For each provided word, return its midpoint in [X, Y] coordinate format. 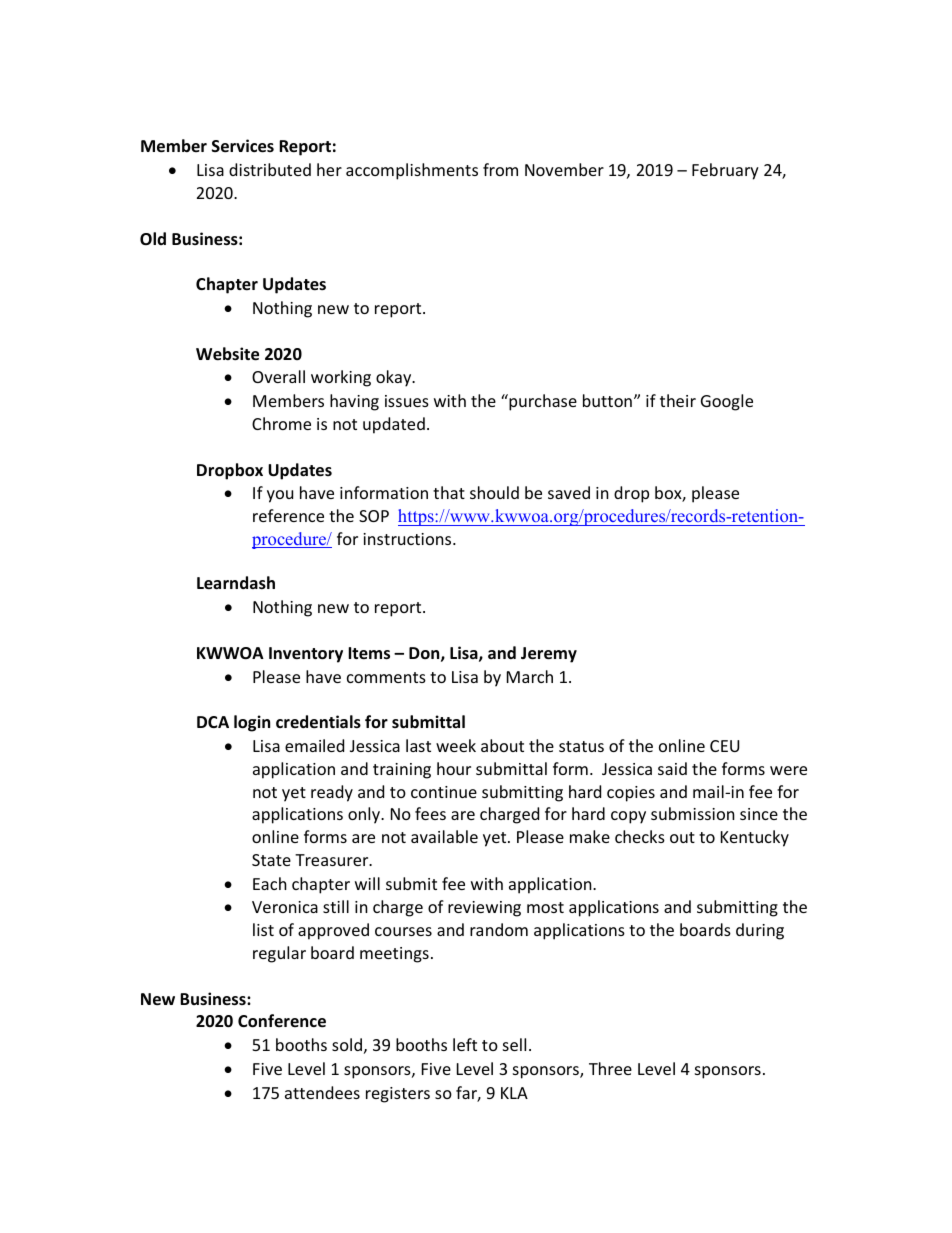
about [502, 745]
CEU [724, 746]
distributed [270, 169]
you [280, 496]
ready [332, 793]
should [494, 492]
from [500, 169]
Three [610, 1068]
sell [514, 1044]
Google [727, 402]
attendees [322, 1092]
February [725, 171]
